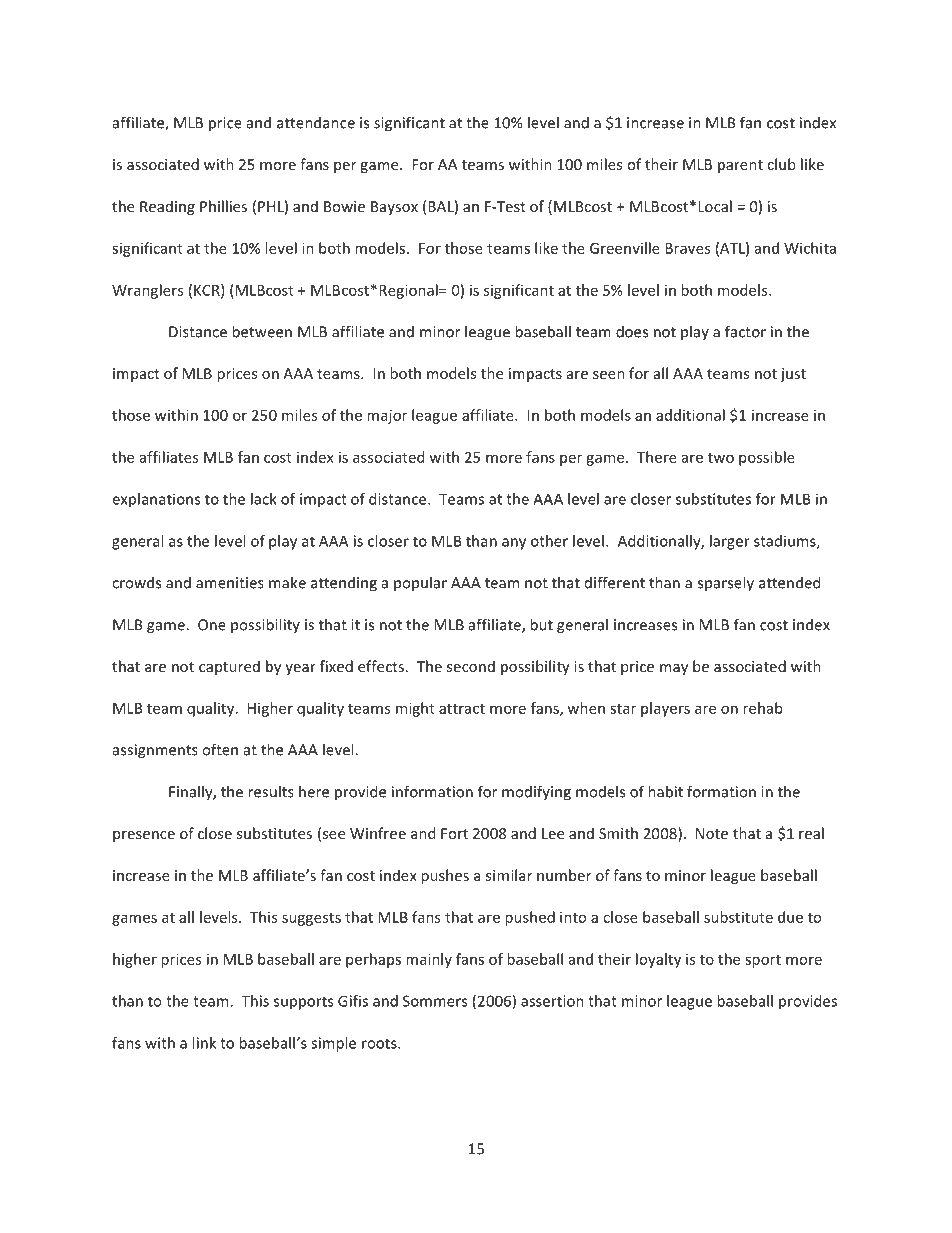 This document has height=1233, width=952. I want to click on parent, so click(740, 166).
